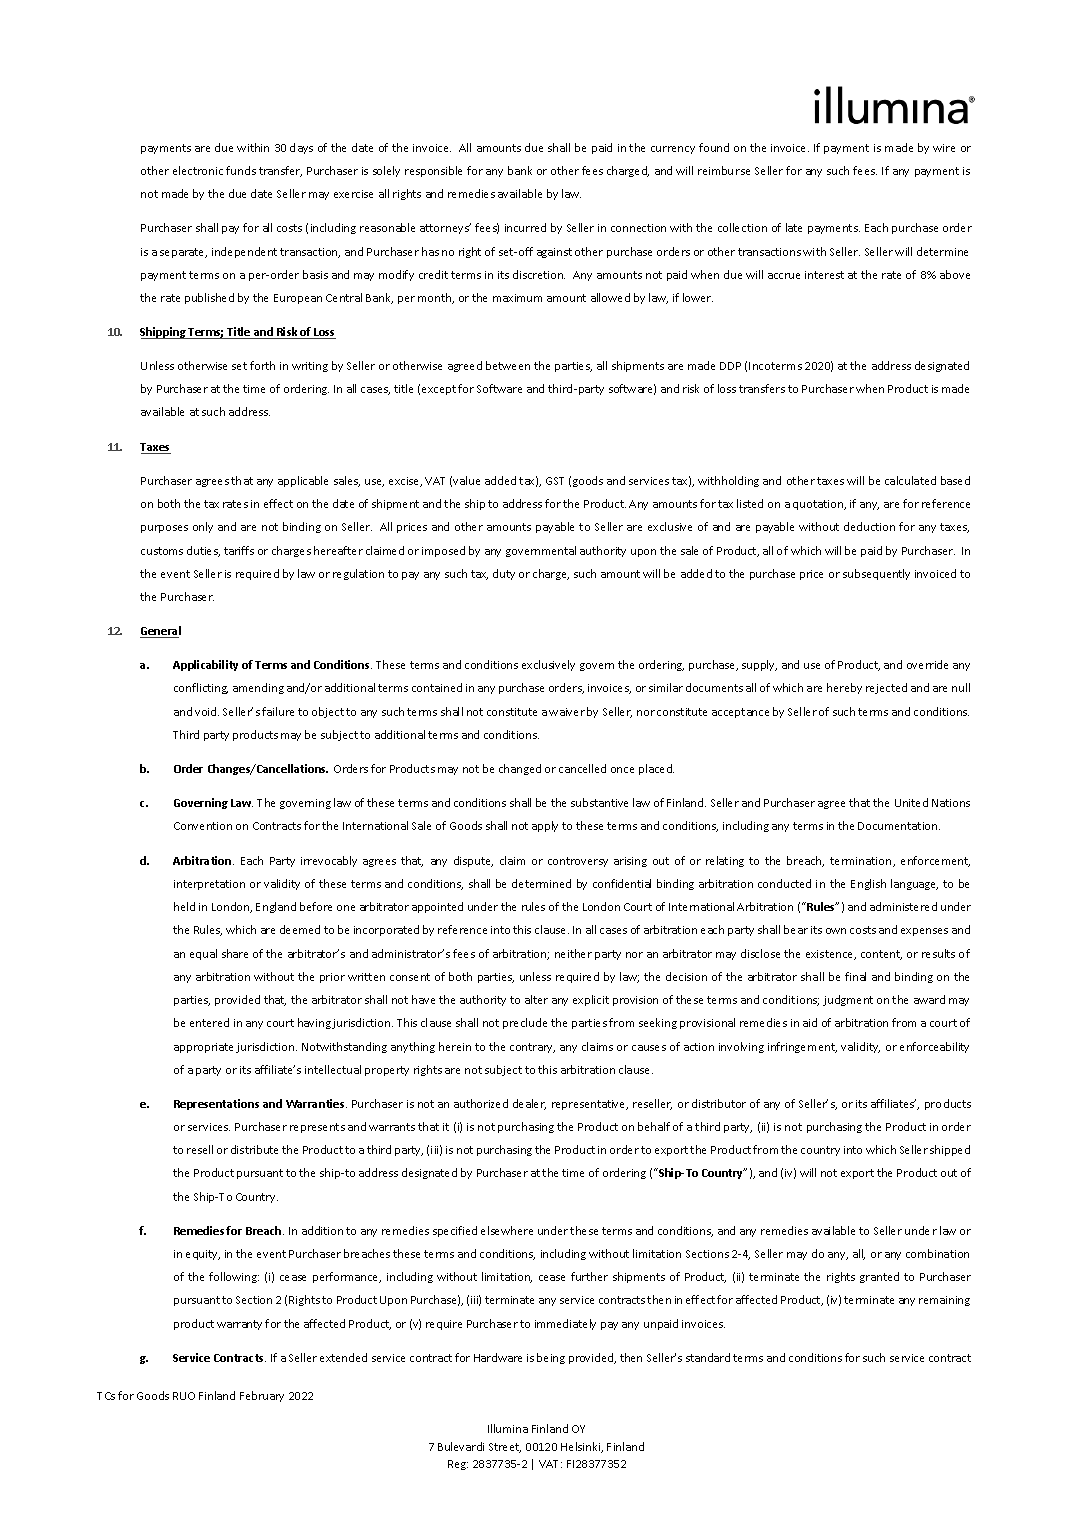 The width and height of the image is (1078, 1526). Describe the element at coordinates (239, 550) in the image. I see `tariffs` at that location.
